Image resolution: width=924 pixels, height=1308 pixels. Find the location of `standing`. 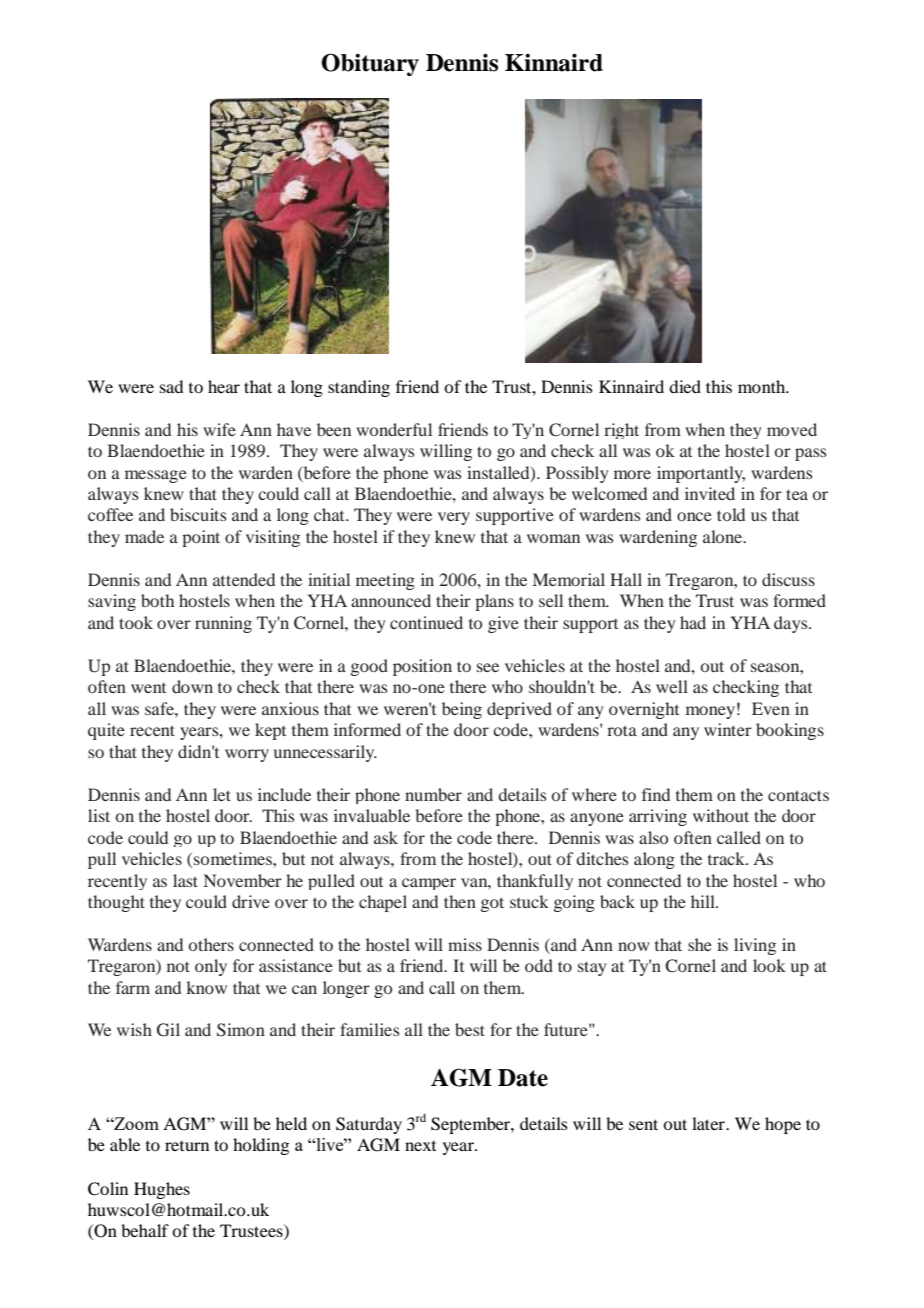

standing is located at coordinates (359, 388).
